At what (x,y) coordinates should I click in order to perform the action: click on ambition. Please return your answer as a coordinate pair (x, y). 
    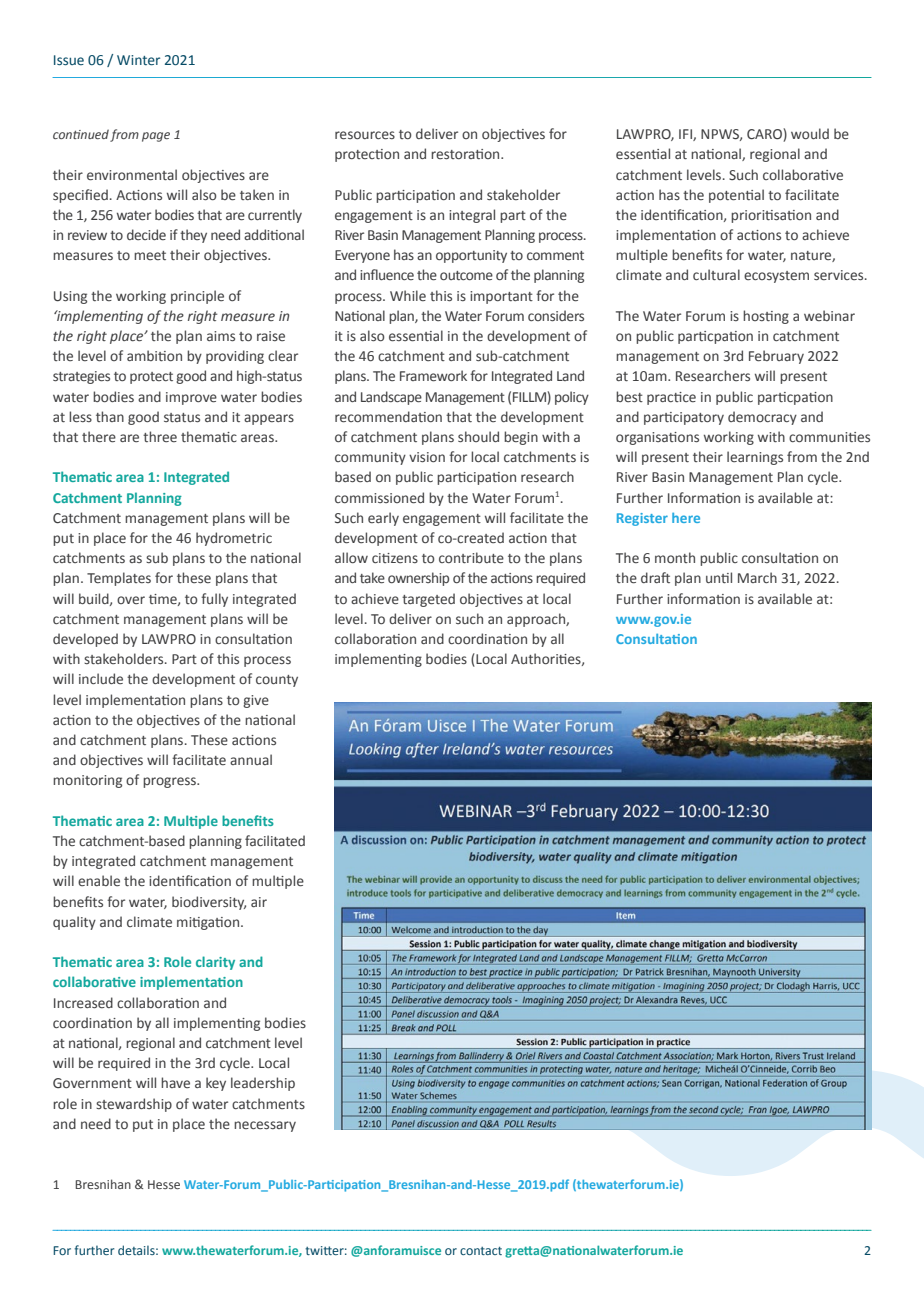
    Looking at the image, I should click on (154, 355).
